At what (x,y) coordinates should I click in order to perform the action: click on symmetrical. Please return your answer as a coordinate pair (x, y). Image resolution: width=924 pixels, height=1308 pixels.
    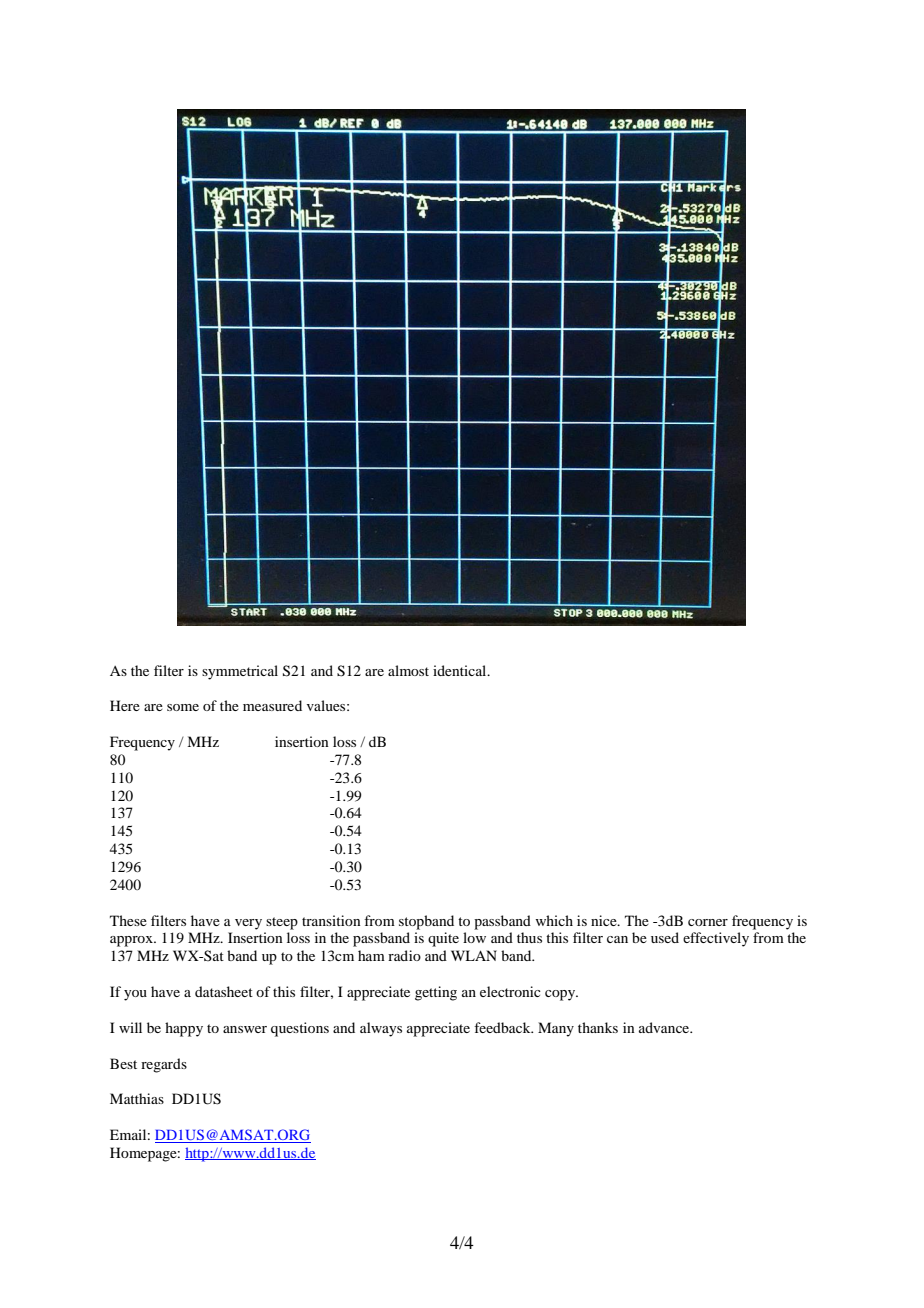
    Looking at the image, I should click on (240, 672).
